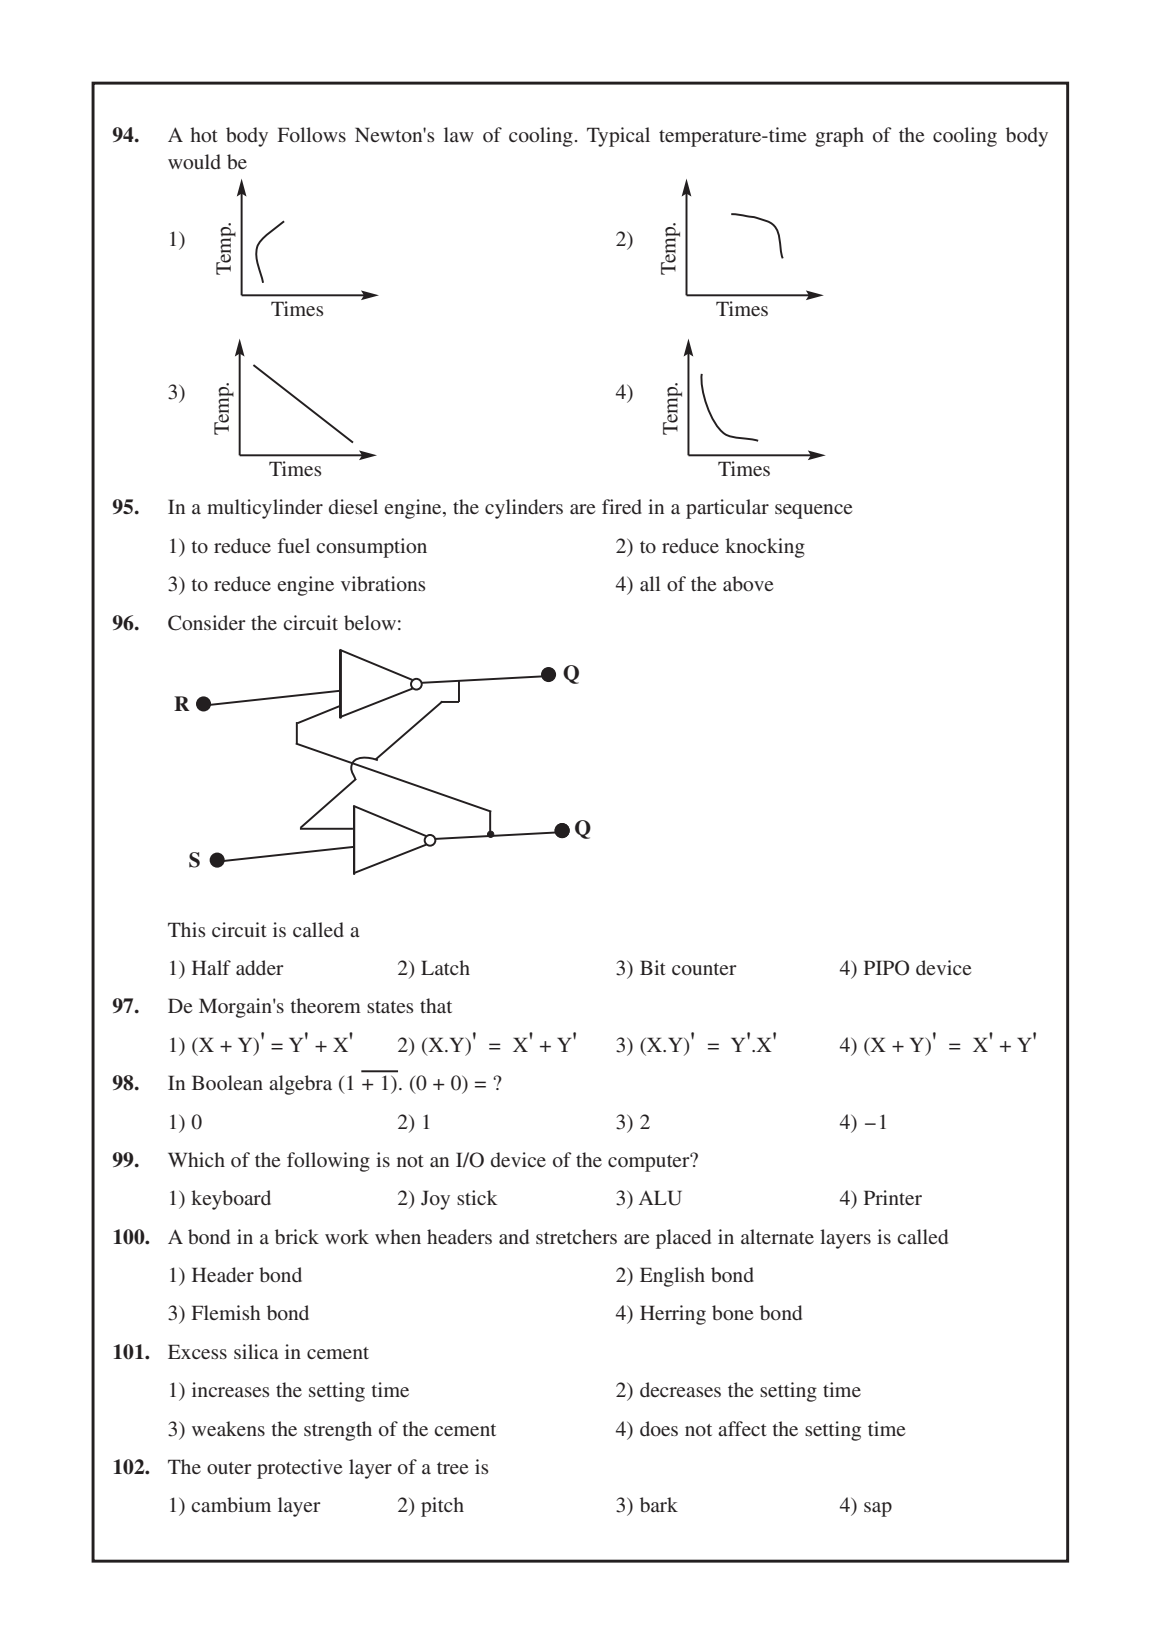  What do you see at coordinates (312, 134) in the page?
I see `Follows` at bounding box center [312, 134].
